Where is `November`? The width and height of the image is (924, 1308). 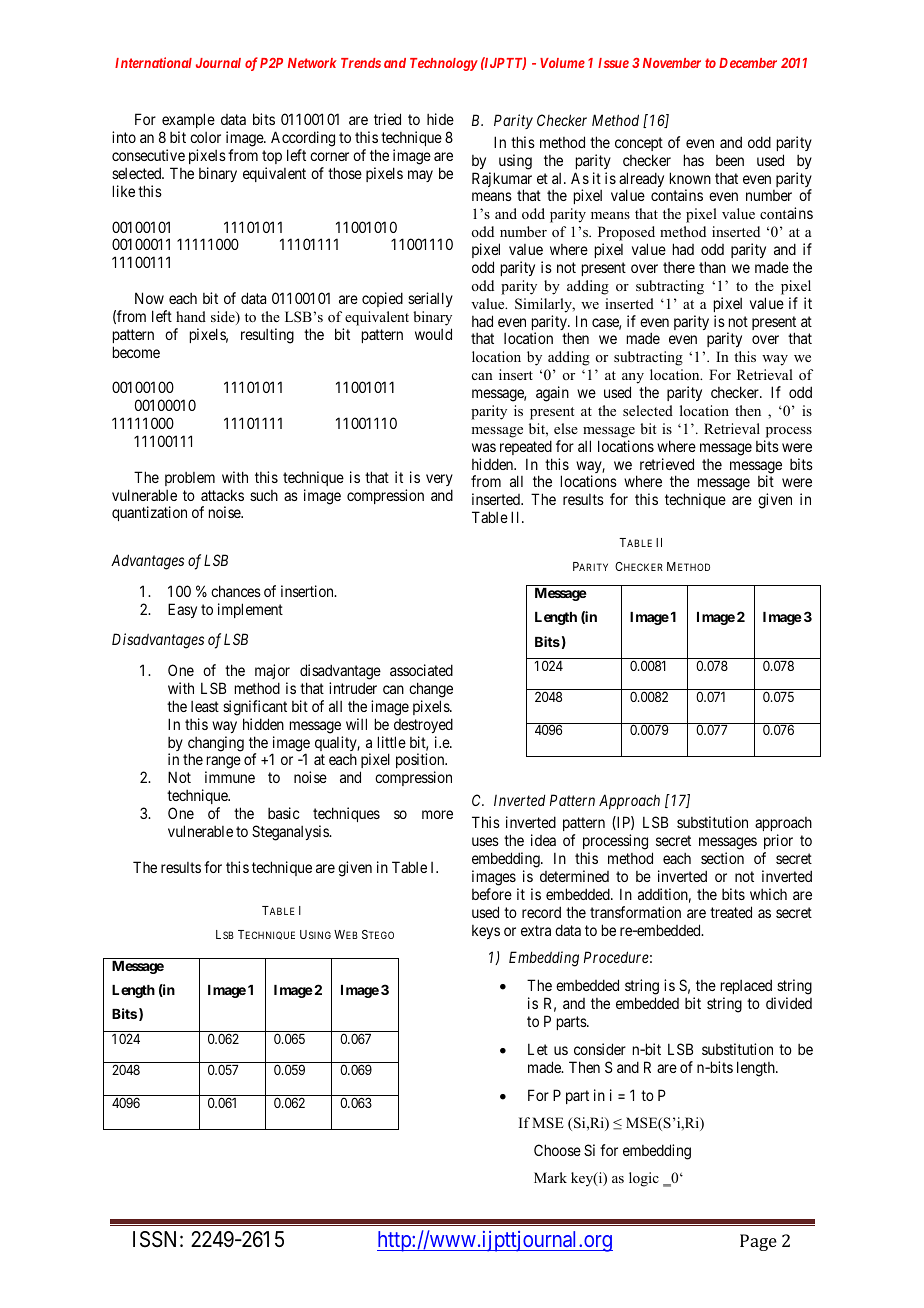 November is located at coordinates (672, 63).
